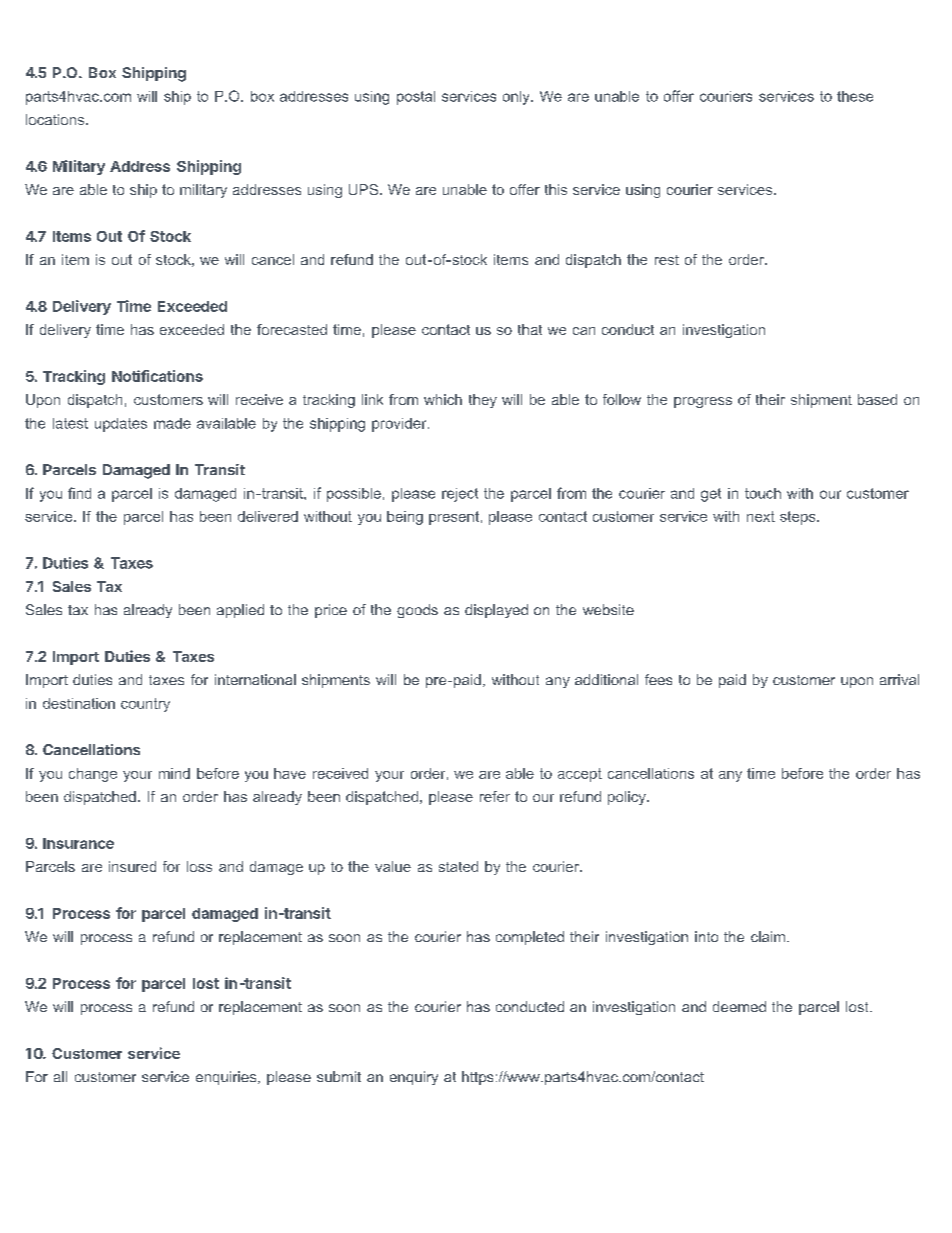 The width and height of the screenshot is (952, 1233). Describe the element at coordinates (496, 611) in the screenshot. I see `displayed` at that location.
